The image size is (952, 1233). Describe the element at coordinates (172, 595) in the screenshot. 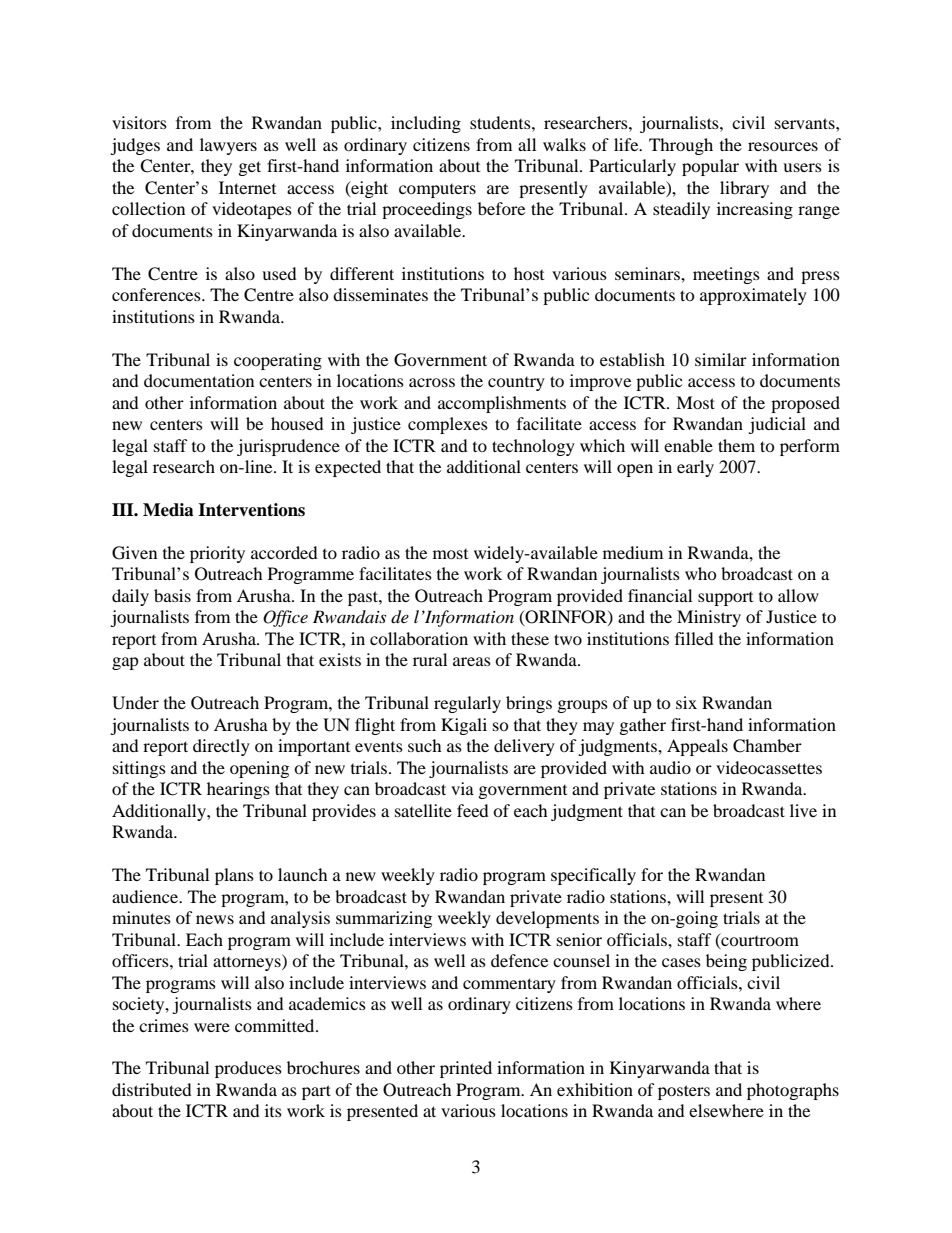

I see `basis` at that location.
